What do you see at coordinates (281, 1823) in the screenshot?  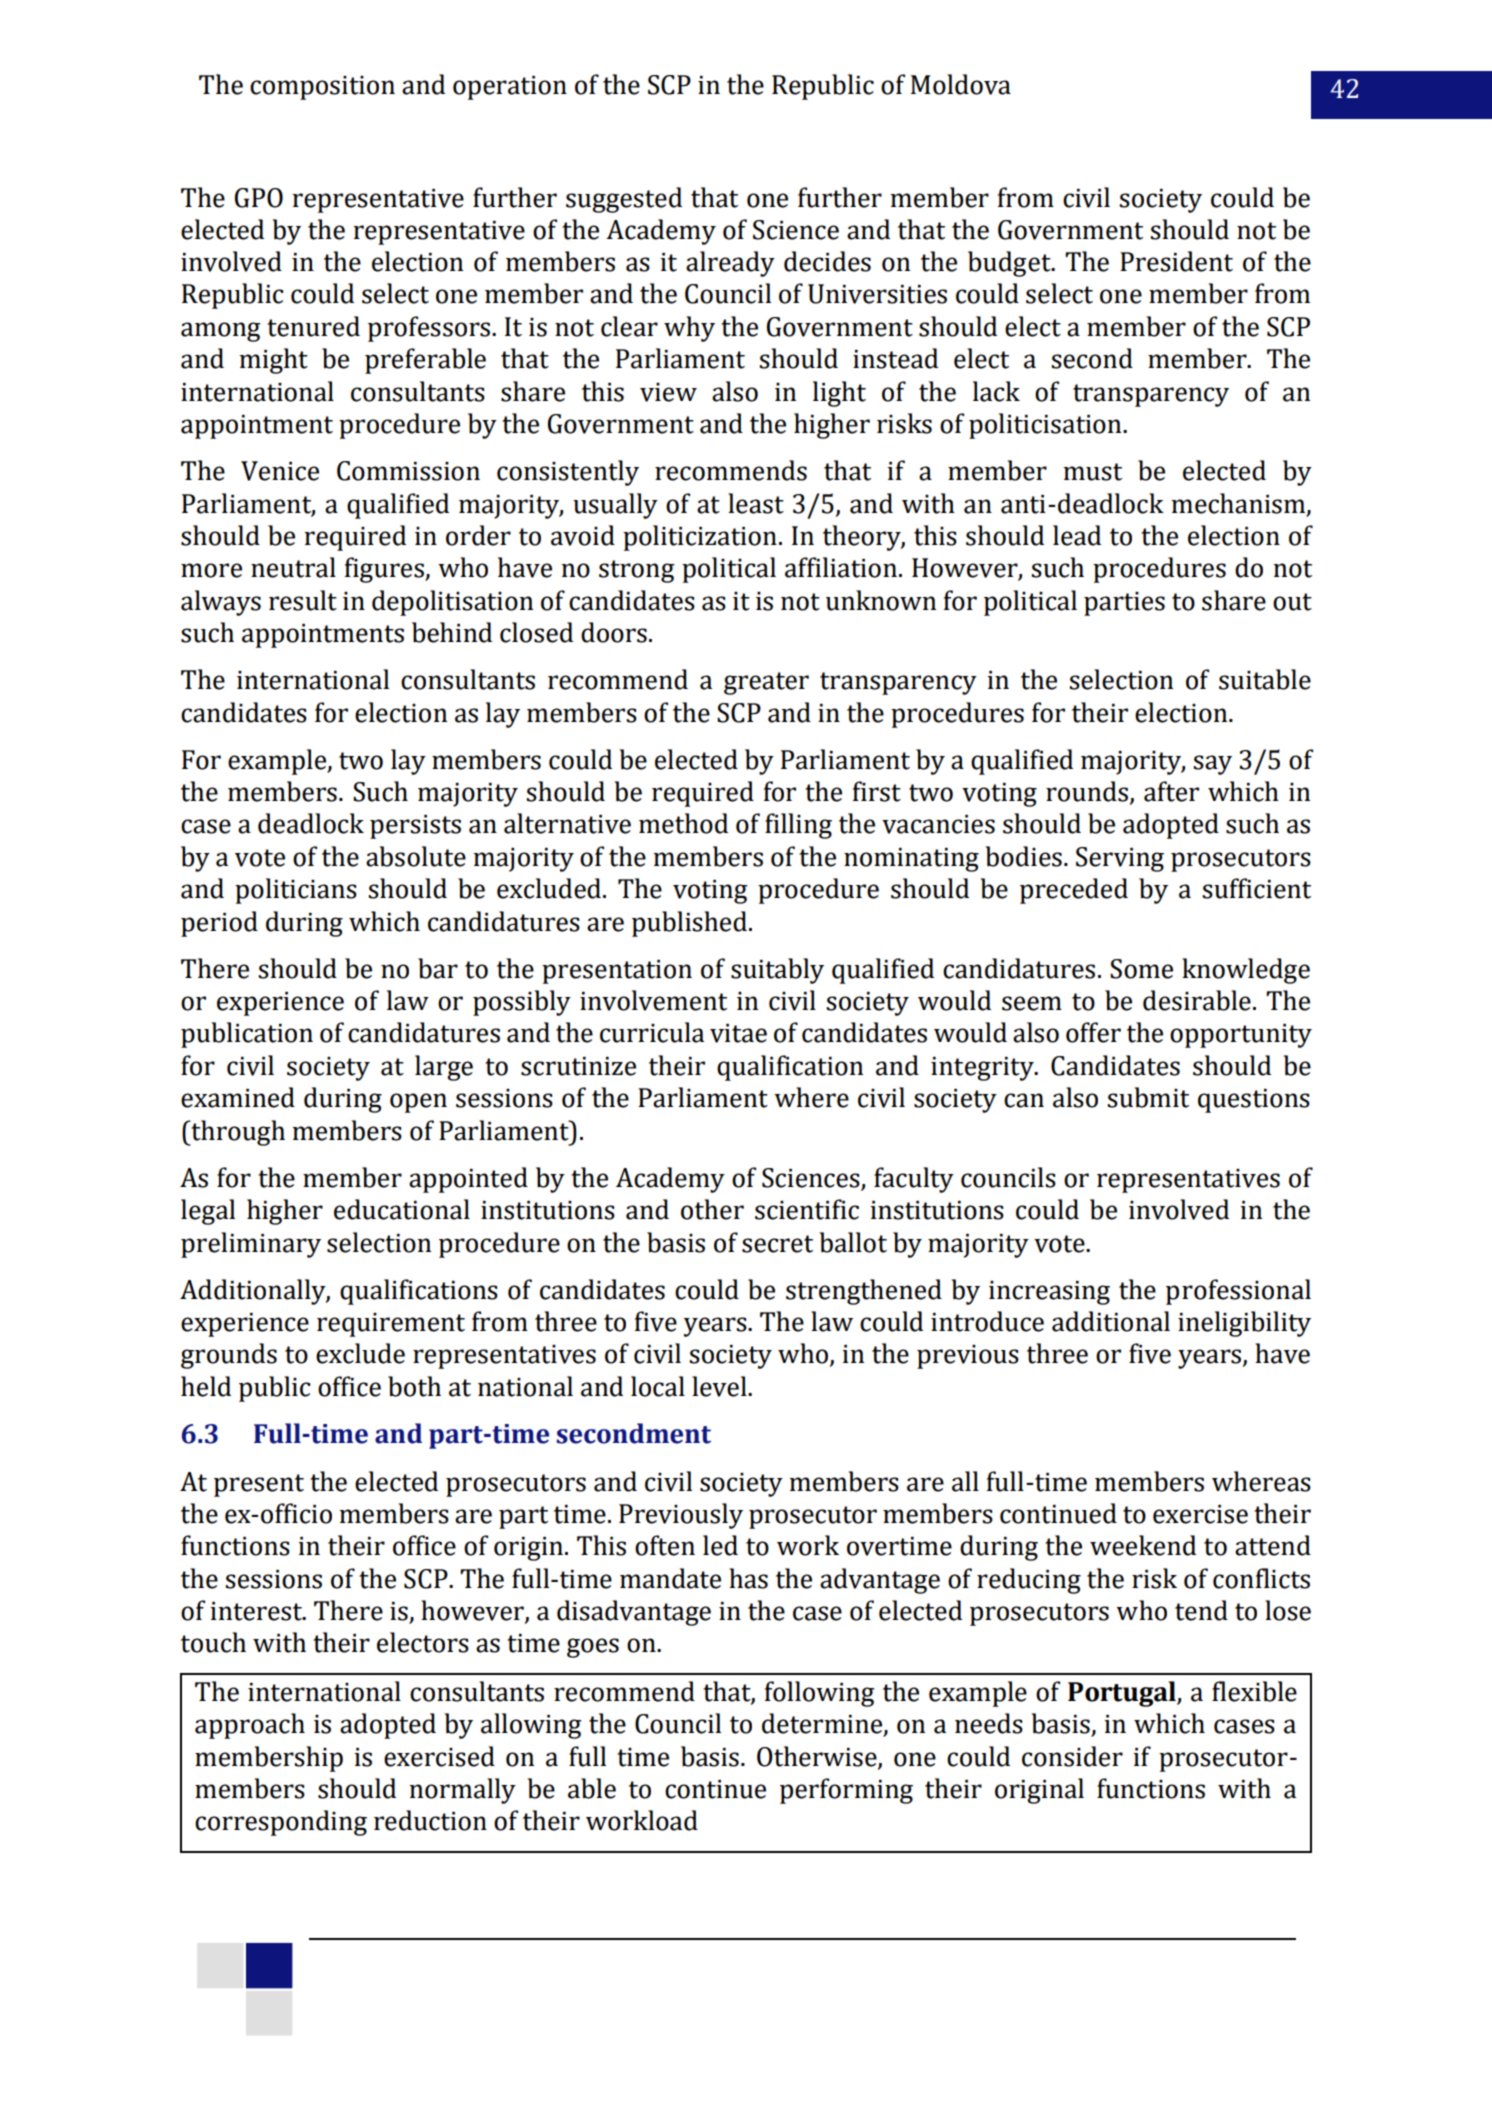 I see `corresponding` at bounding box center [281, 1823].
